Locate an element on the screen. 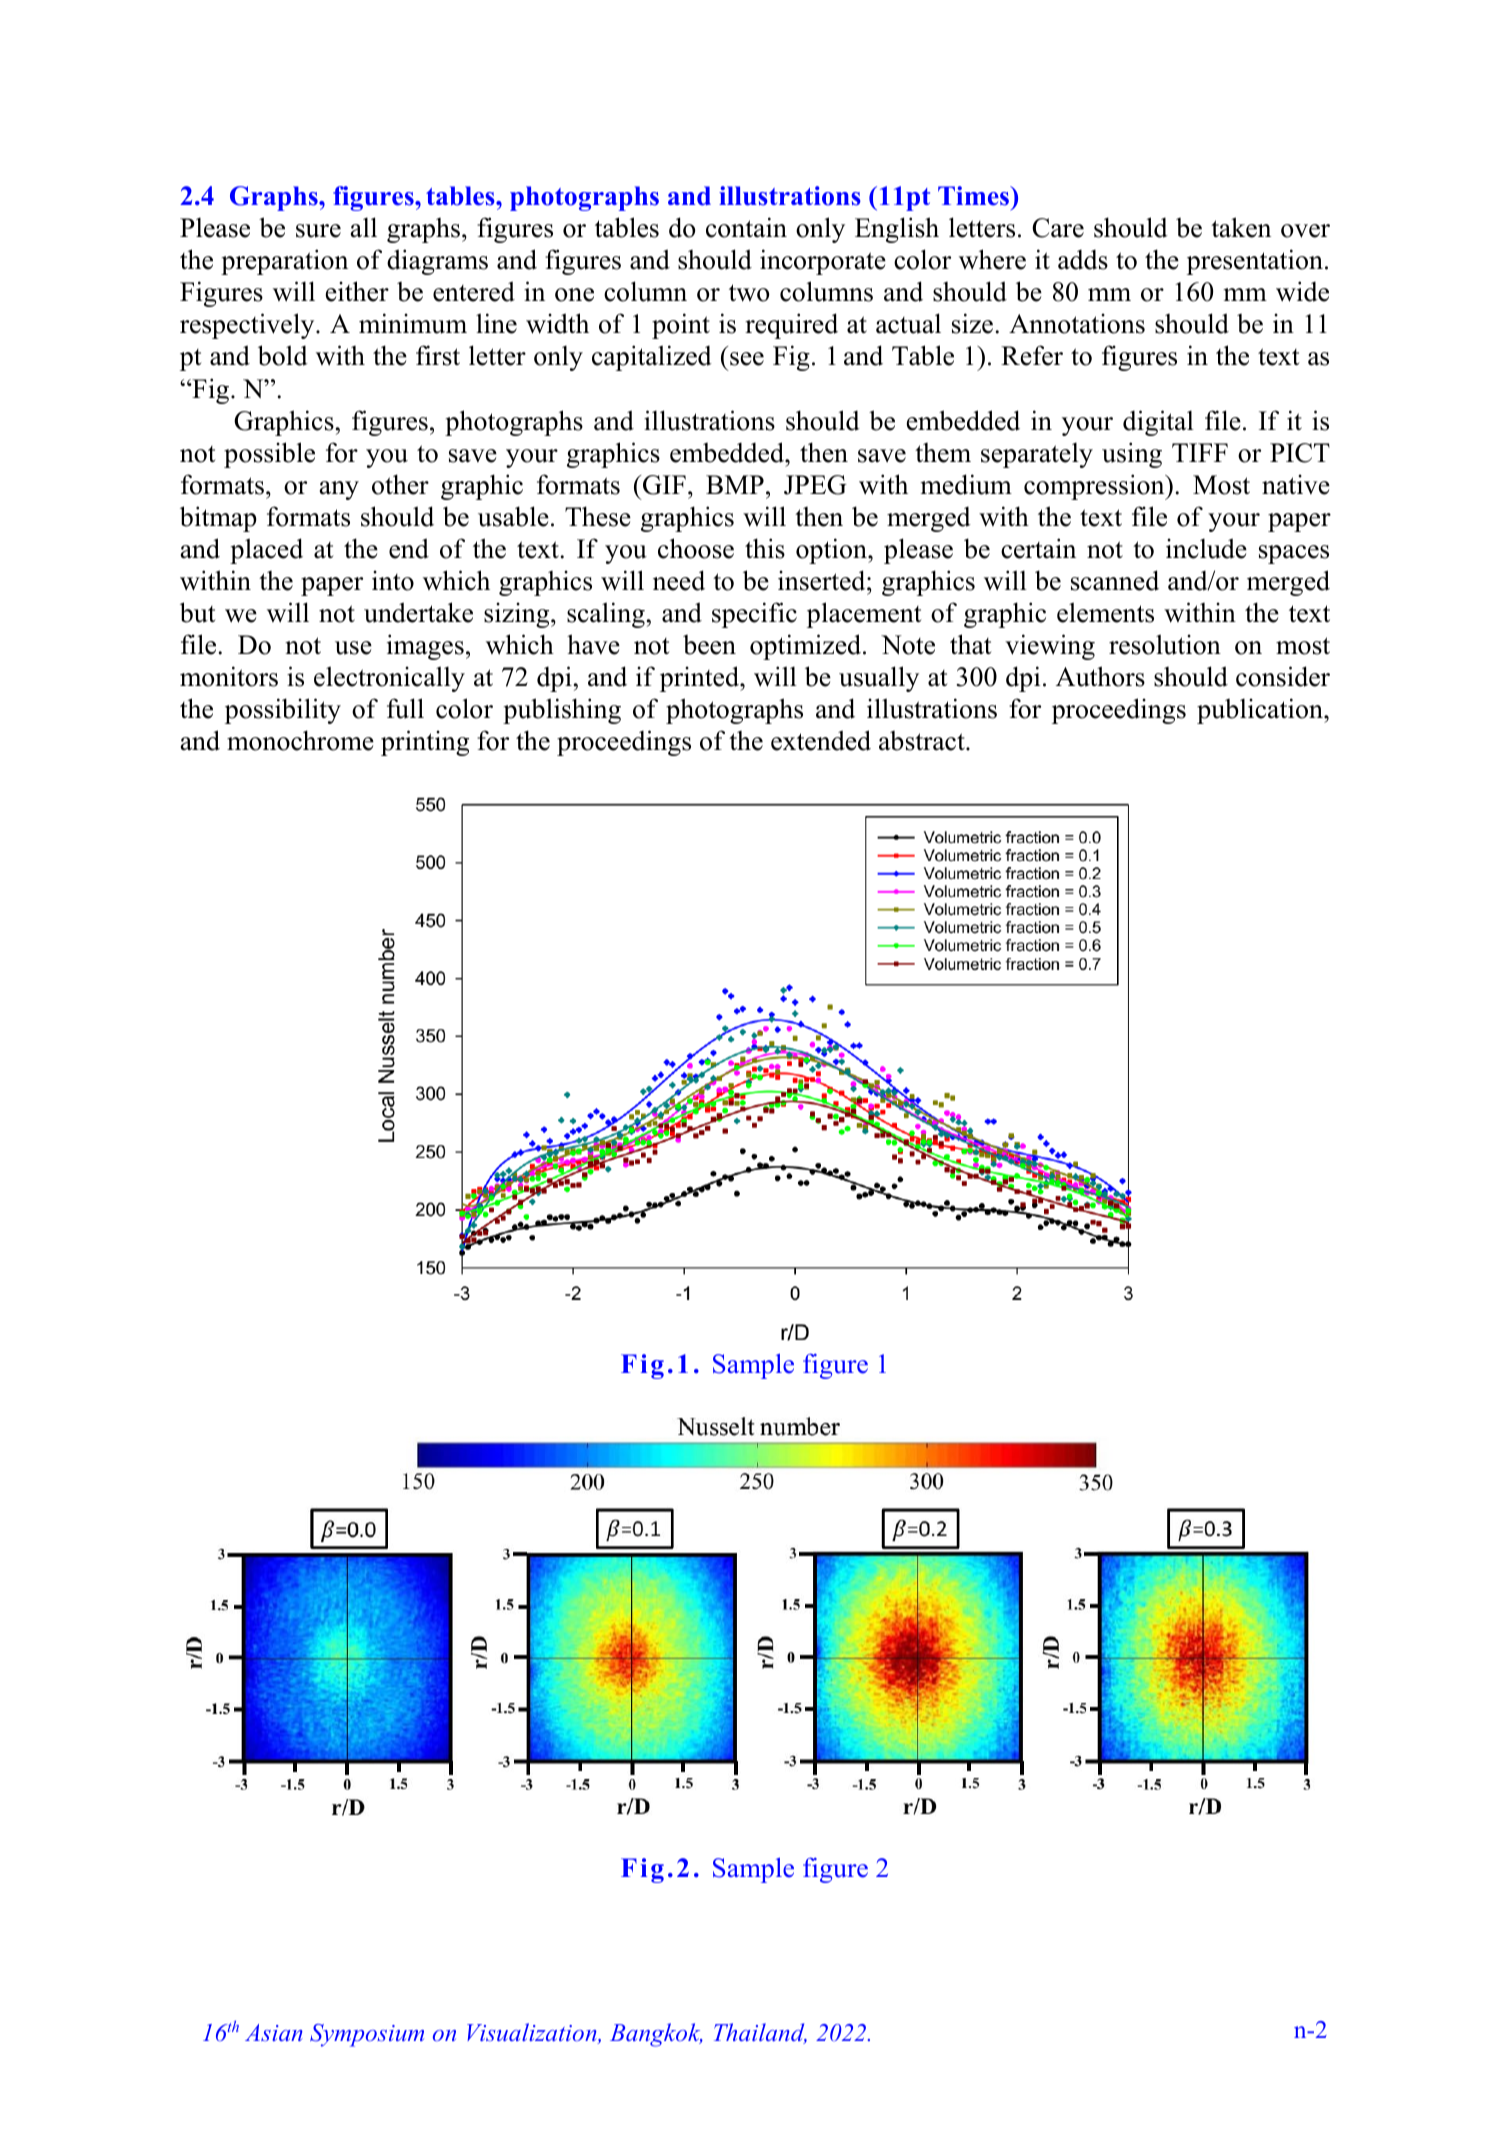  Thailand is located at coordinates (760, 2033).
